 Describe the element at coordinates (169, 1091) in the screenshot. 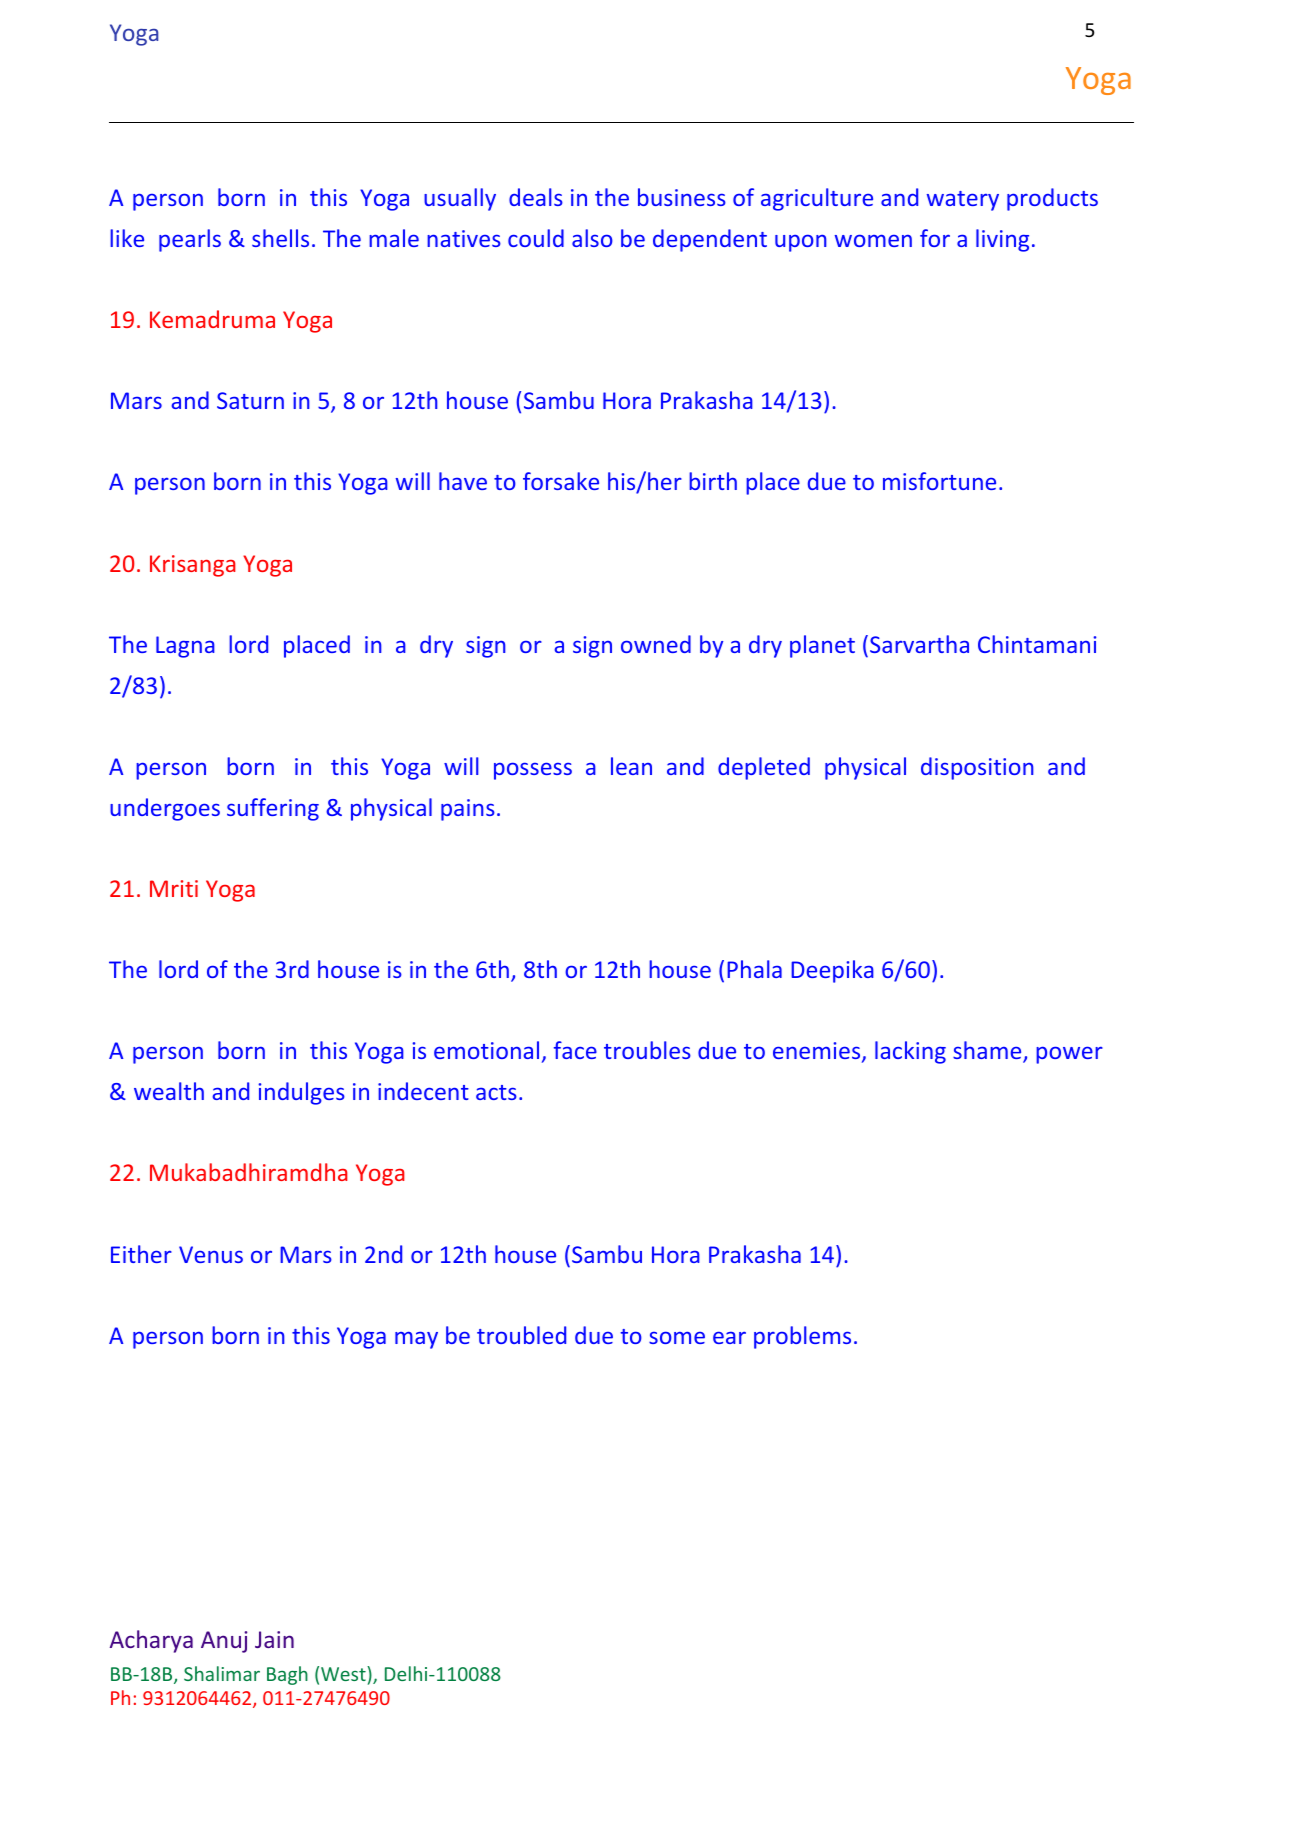

I see `wealth` at that location.
